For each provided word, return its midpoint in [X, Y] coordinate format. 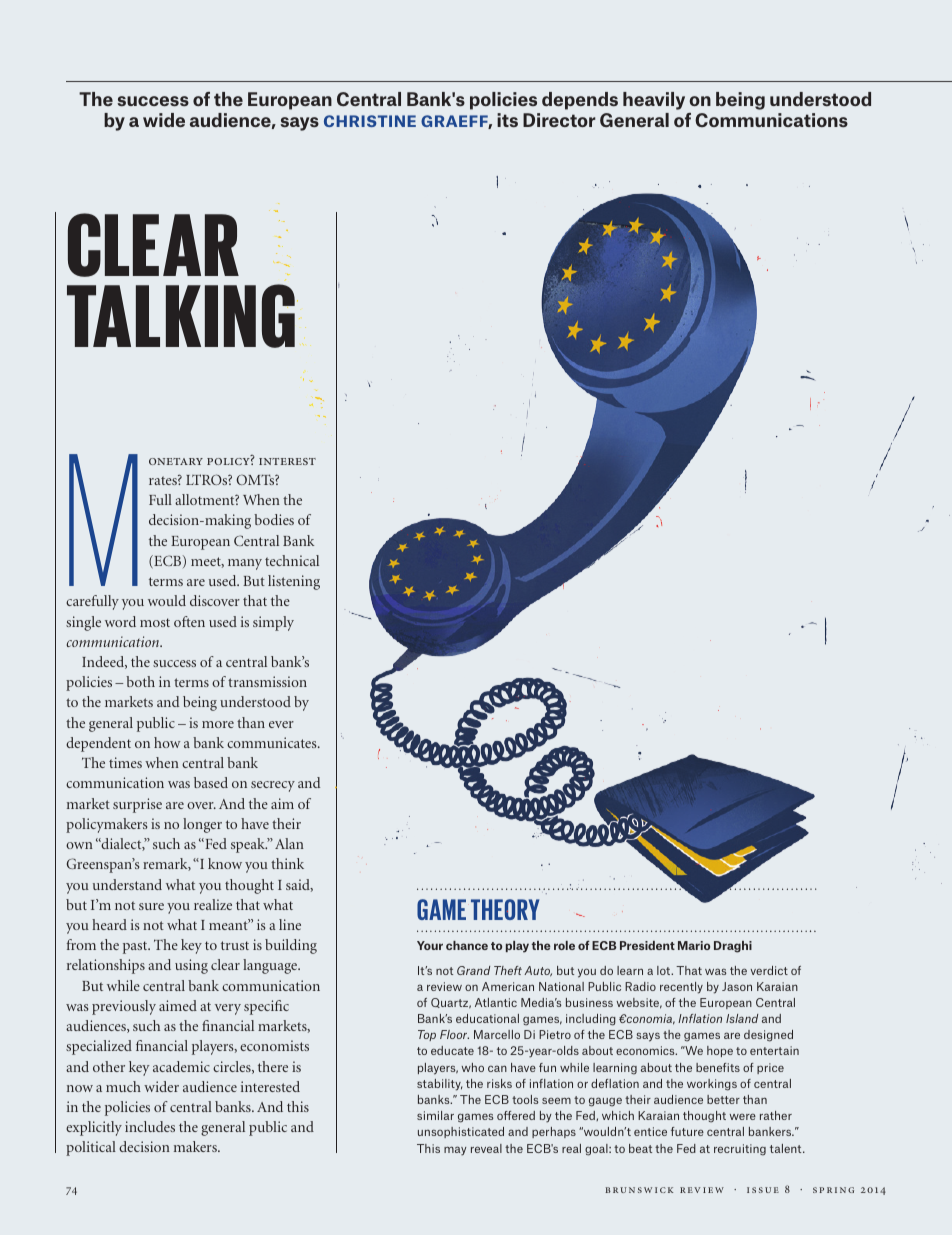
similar [435, 1115]
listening [294, 582]
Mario [694, 945]
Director [559, 120]
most [155, 622]
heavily [654, 101]
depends [580, 101]
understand [127, 884]
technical [292, 560]
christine [370, 121]
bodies [274, 519]
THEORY [505, 909]
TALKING [182, 316]
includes [150, 1126]
